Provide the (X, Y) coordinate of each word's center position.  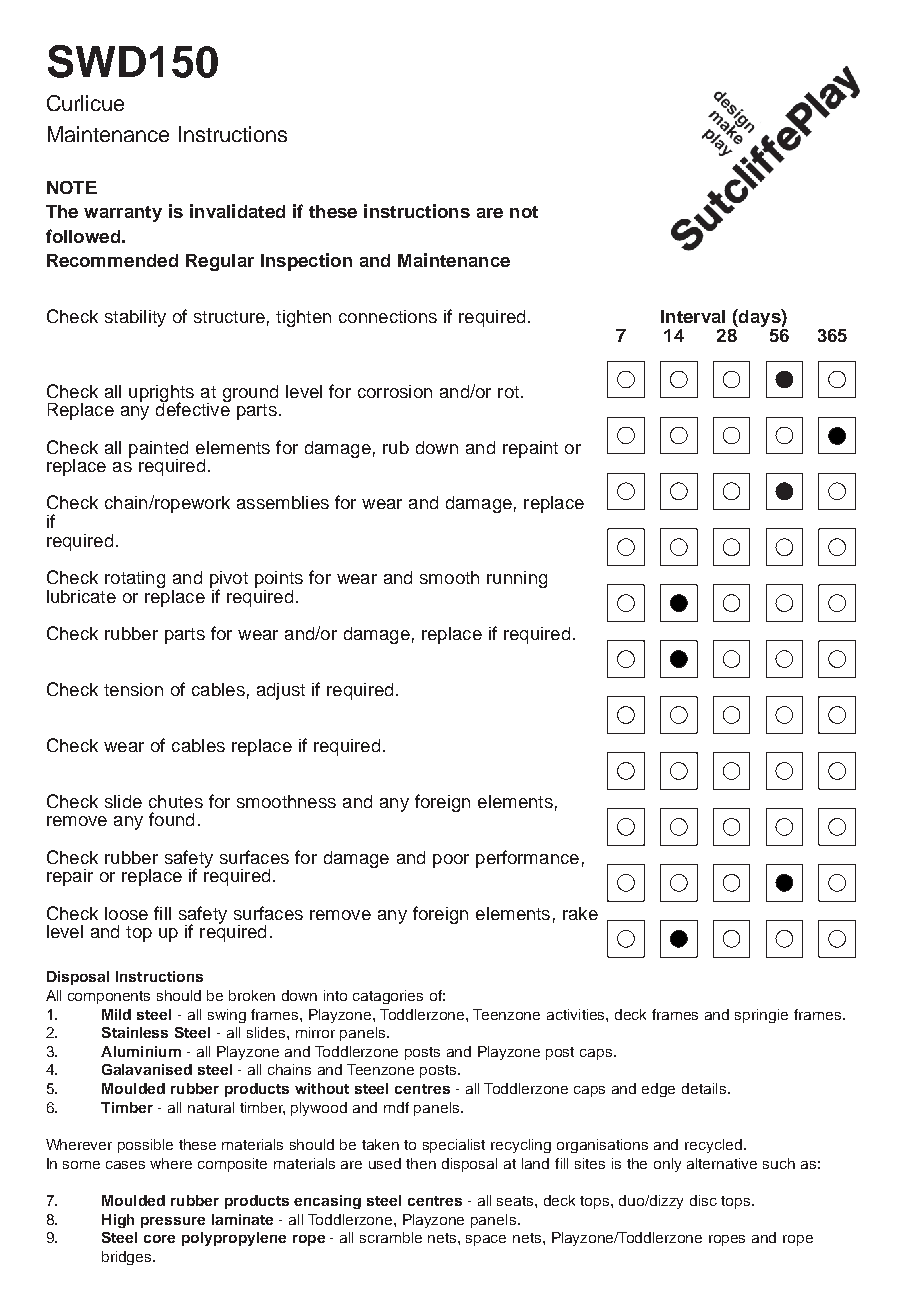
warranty (123, 214)
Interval (693, 316)
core (159, 1239)
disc (703, 1200)
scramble (391, 1237)
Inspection (306, 262)
